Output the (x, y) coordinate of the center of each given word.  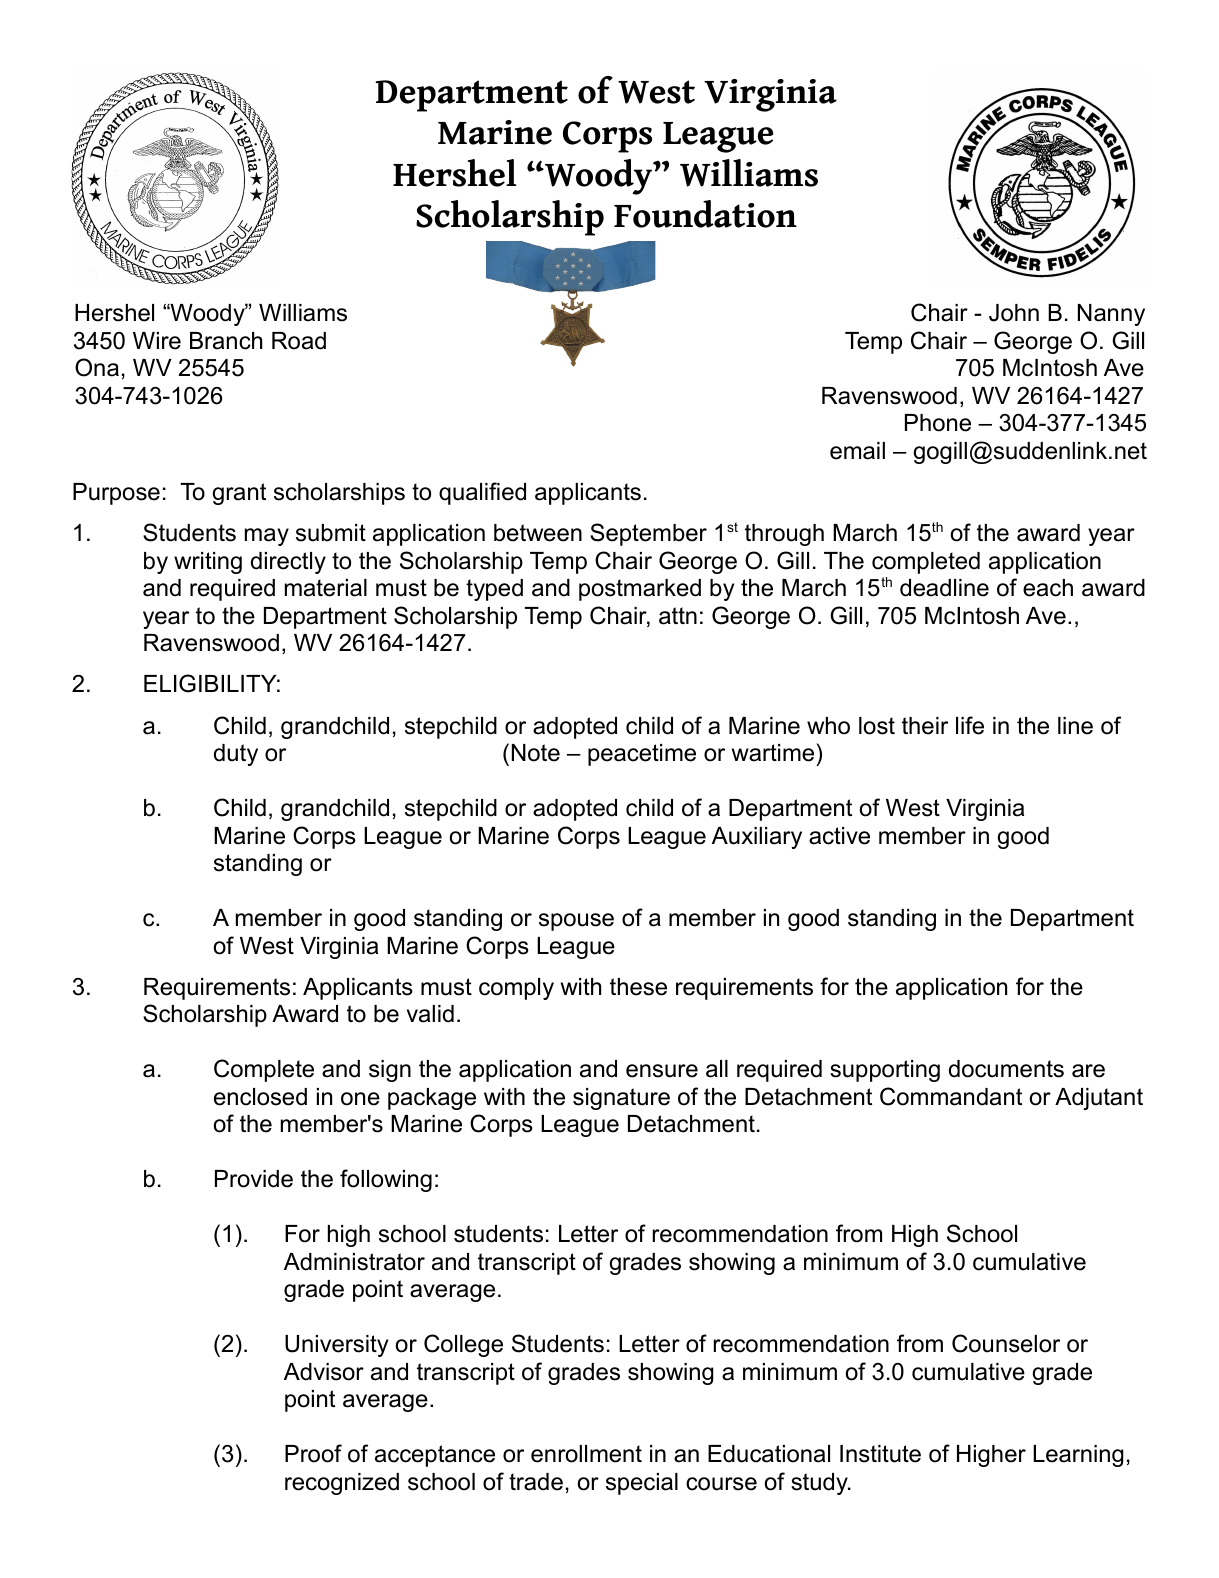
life (970, 725)
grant (239, 494)
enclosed (260, 1097)
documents (1006, 1069)
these (638, 987)
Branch (226, 341)
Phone (938, 423)
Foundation (705, 214)
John (1014, 313)
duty (236, 755)
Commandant (951, 1096)
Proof (313, 1453)
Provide (254, 1179)
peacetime (642, 755)
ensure (662, 1071)
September (648, 534)
